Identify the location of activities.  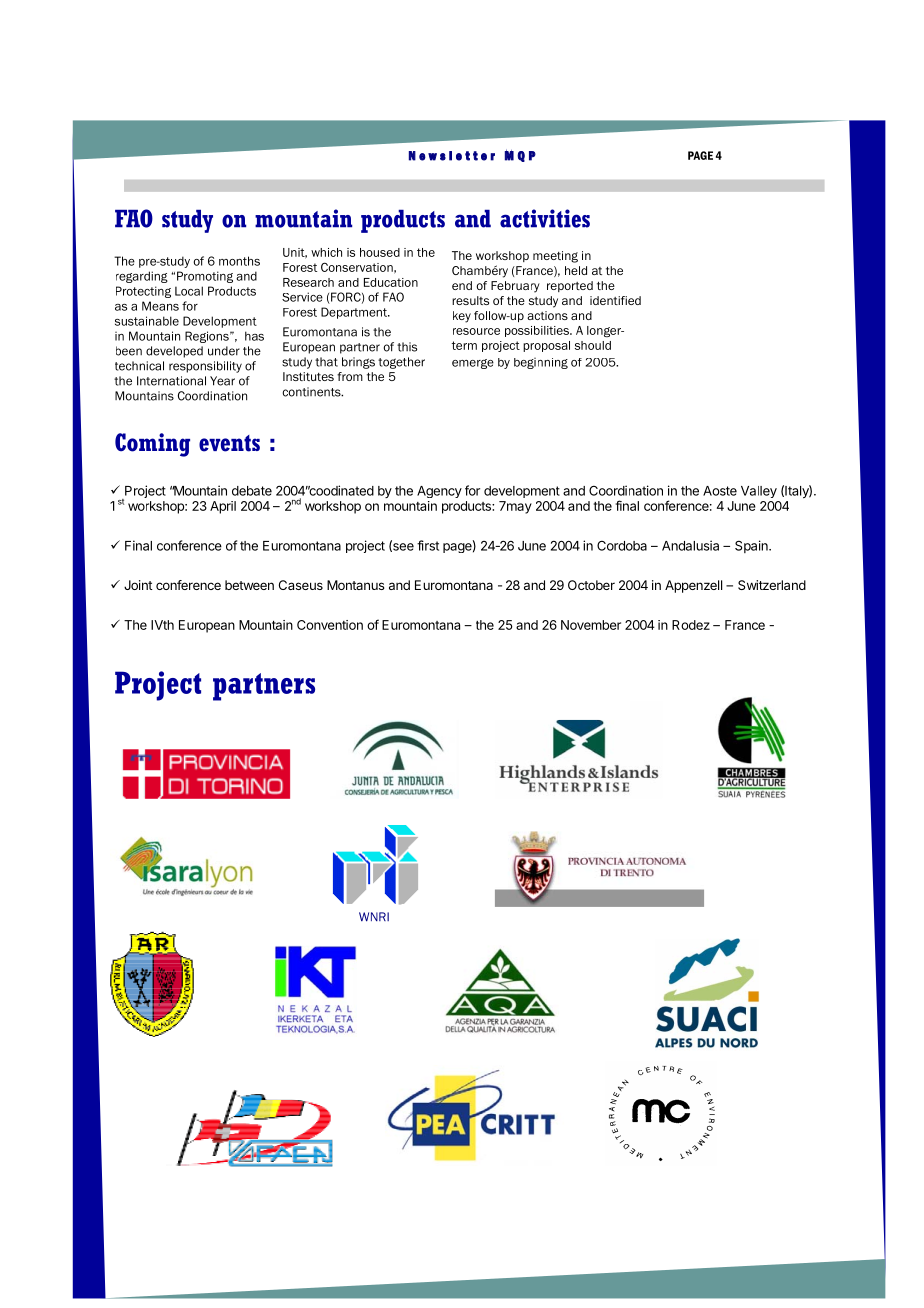
(545, 218).
